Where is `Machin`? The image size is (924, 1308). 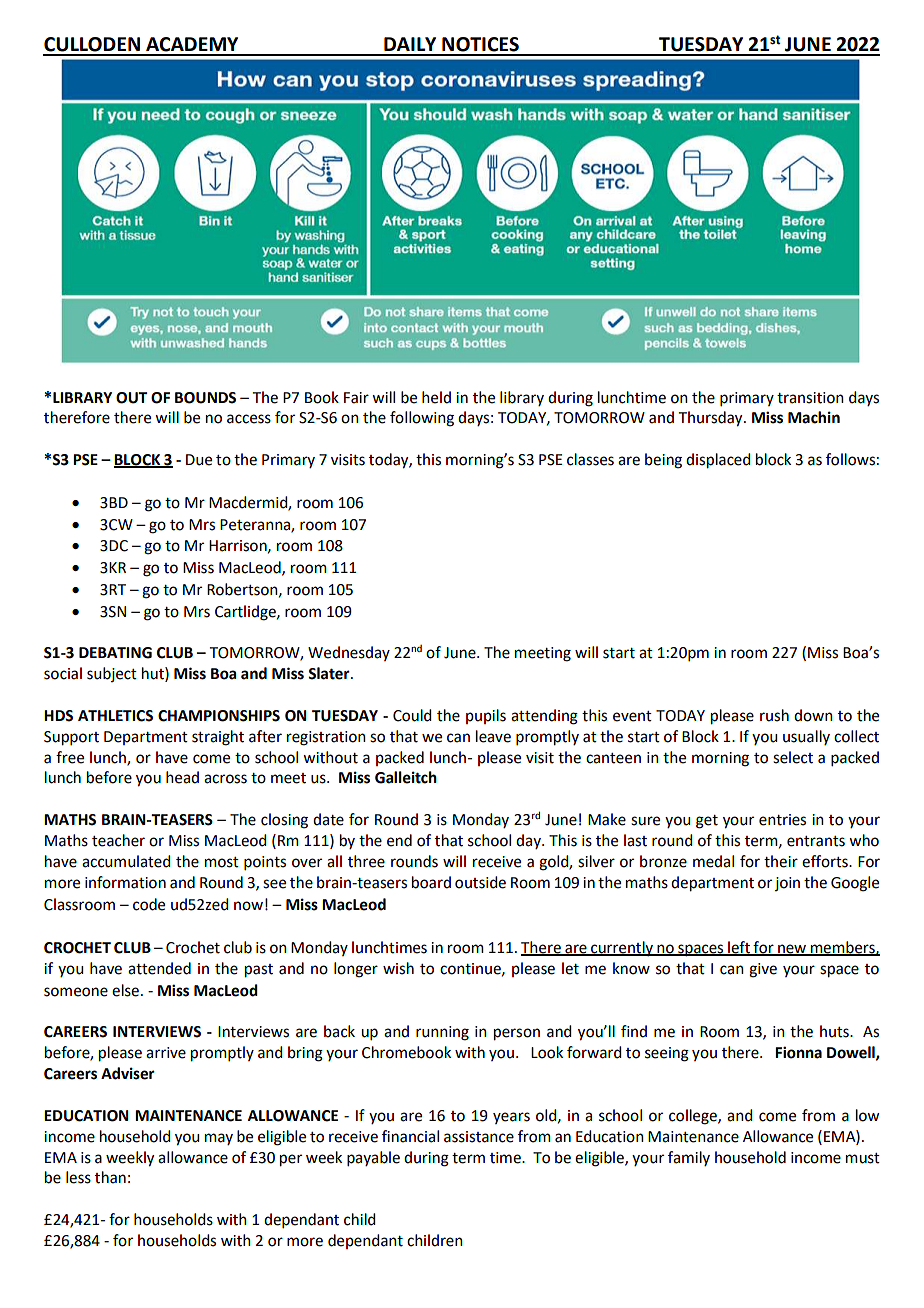
Machin is located at coordinates (814, 417).
